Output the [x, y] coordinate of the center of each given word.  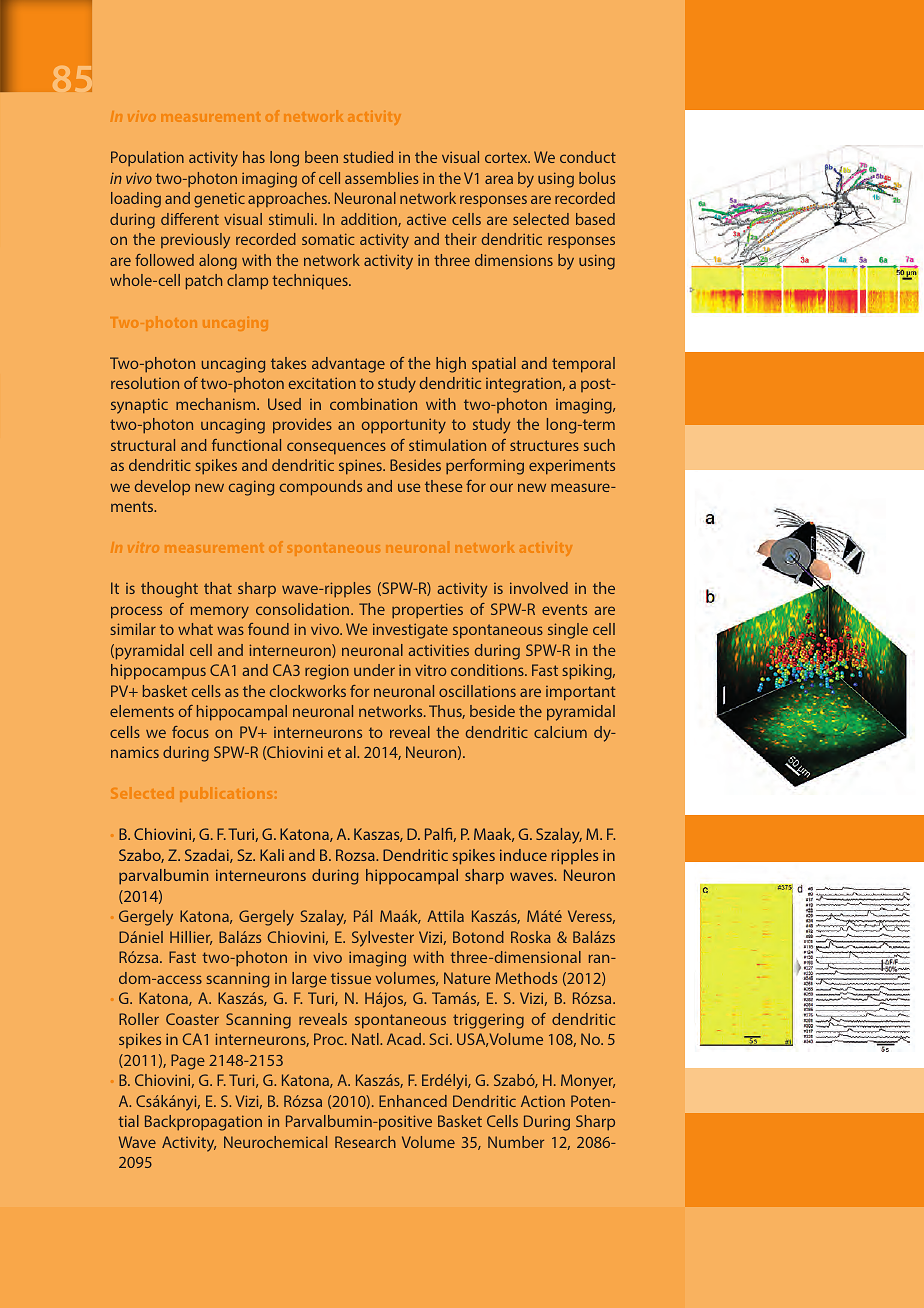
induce [523, 855]
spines [361, 467]
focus [190, 732]
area [499, 179]
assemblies [382, 178]
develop [162, 488]
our [501, 487]
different [190, 219]
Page [188, 1062]
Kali [272, 855]
